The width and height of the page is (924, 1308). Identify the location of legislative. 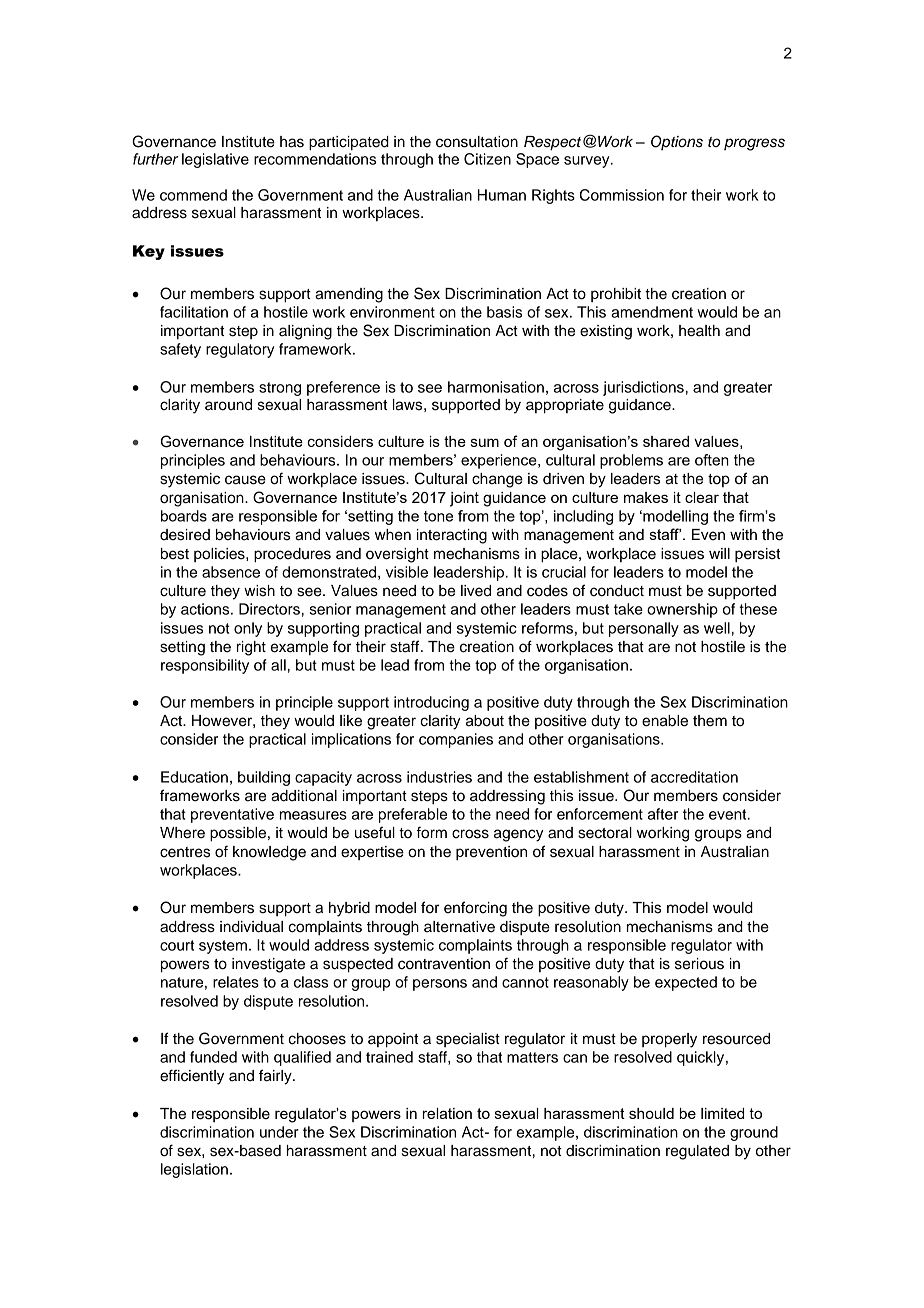
(215, 160).
